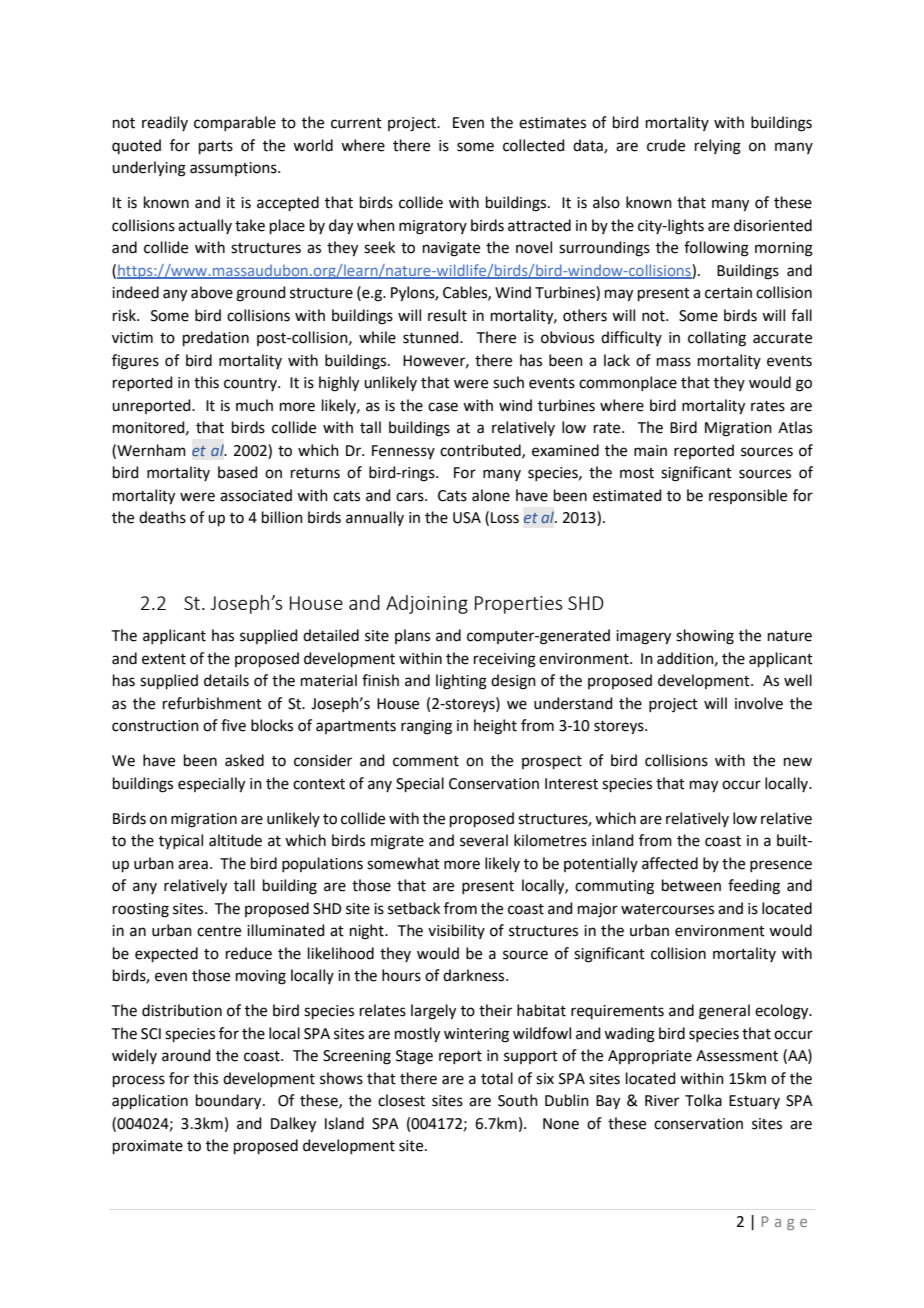 This image has height=1308, width=924. What do you see at coordinates (164, 659) in the image?
I see `extent` at bounding box center [164, 659].
